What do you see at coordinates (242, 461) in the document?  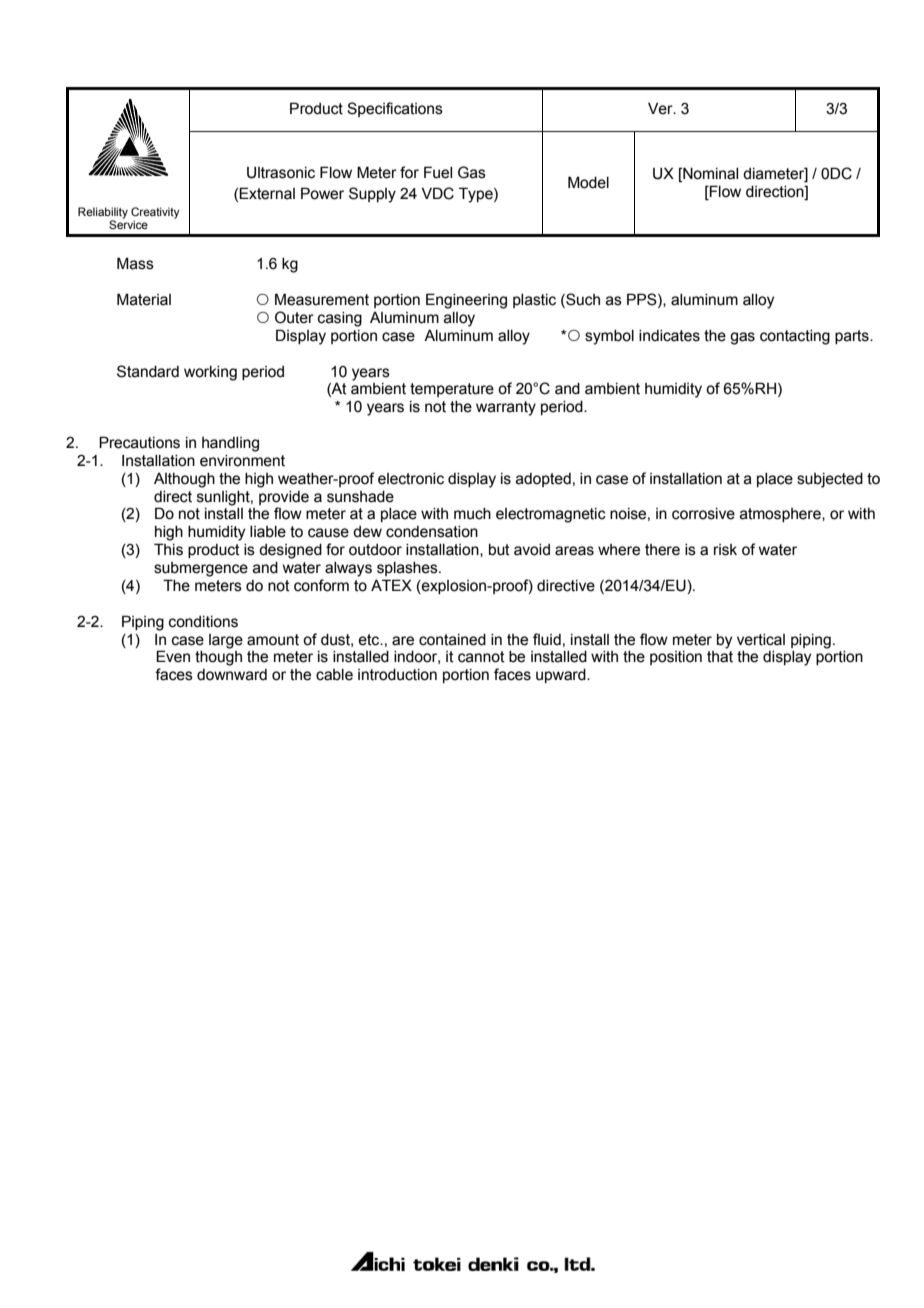 I see `environment` at bounding box center [242, 461].
